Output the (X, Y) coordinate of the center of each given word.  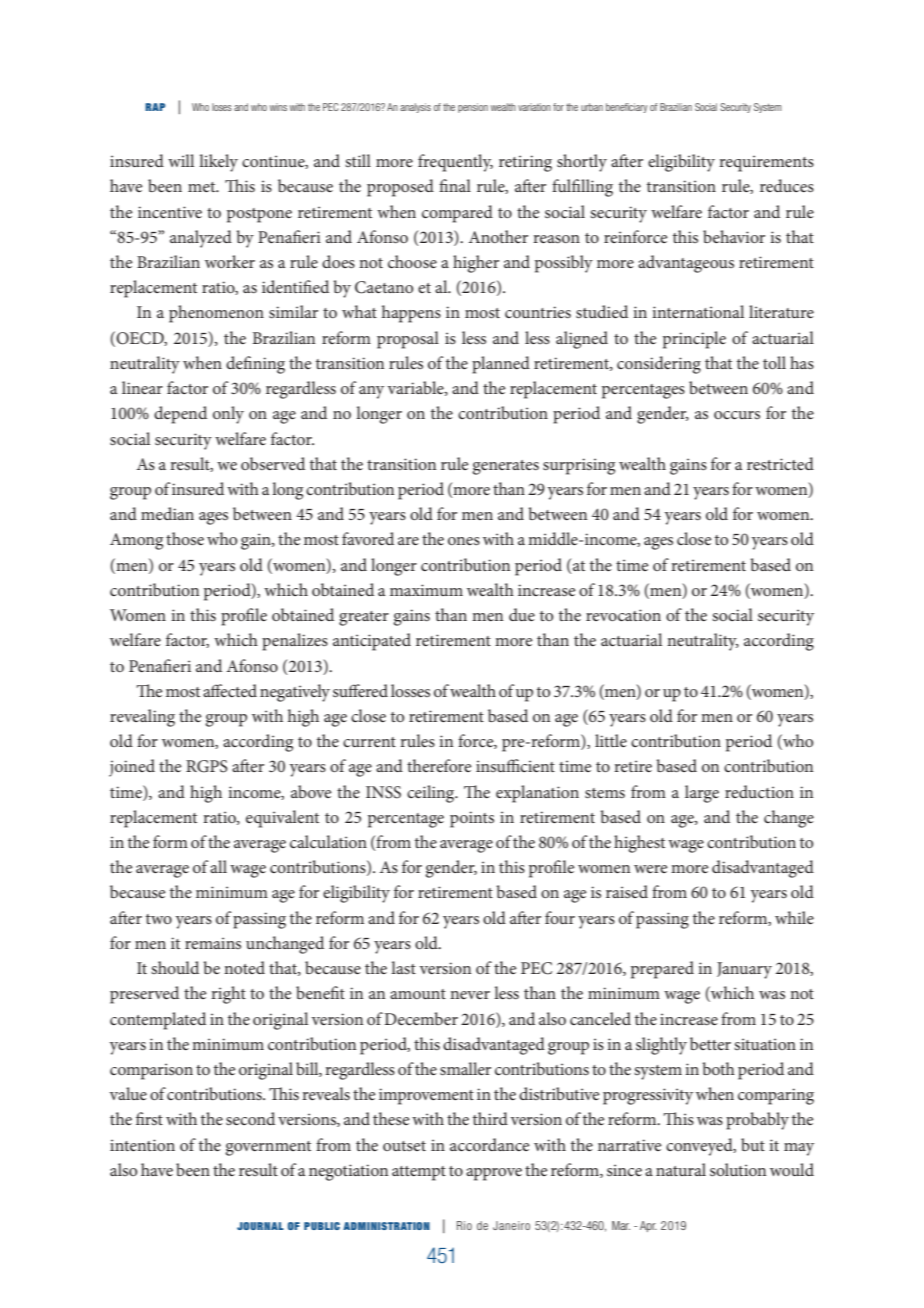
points (472, 819)
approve (494, 1174)
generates (505, 467)
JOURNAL (260, 1226)
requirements (766, 163)
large (702, 794)
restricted (780, 463)
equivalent (282, 819)
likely (218, 163)
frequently (455, 163)
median (167, 513)
